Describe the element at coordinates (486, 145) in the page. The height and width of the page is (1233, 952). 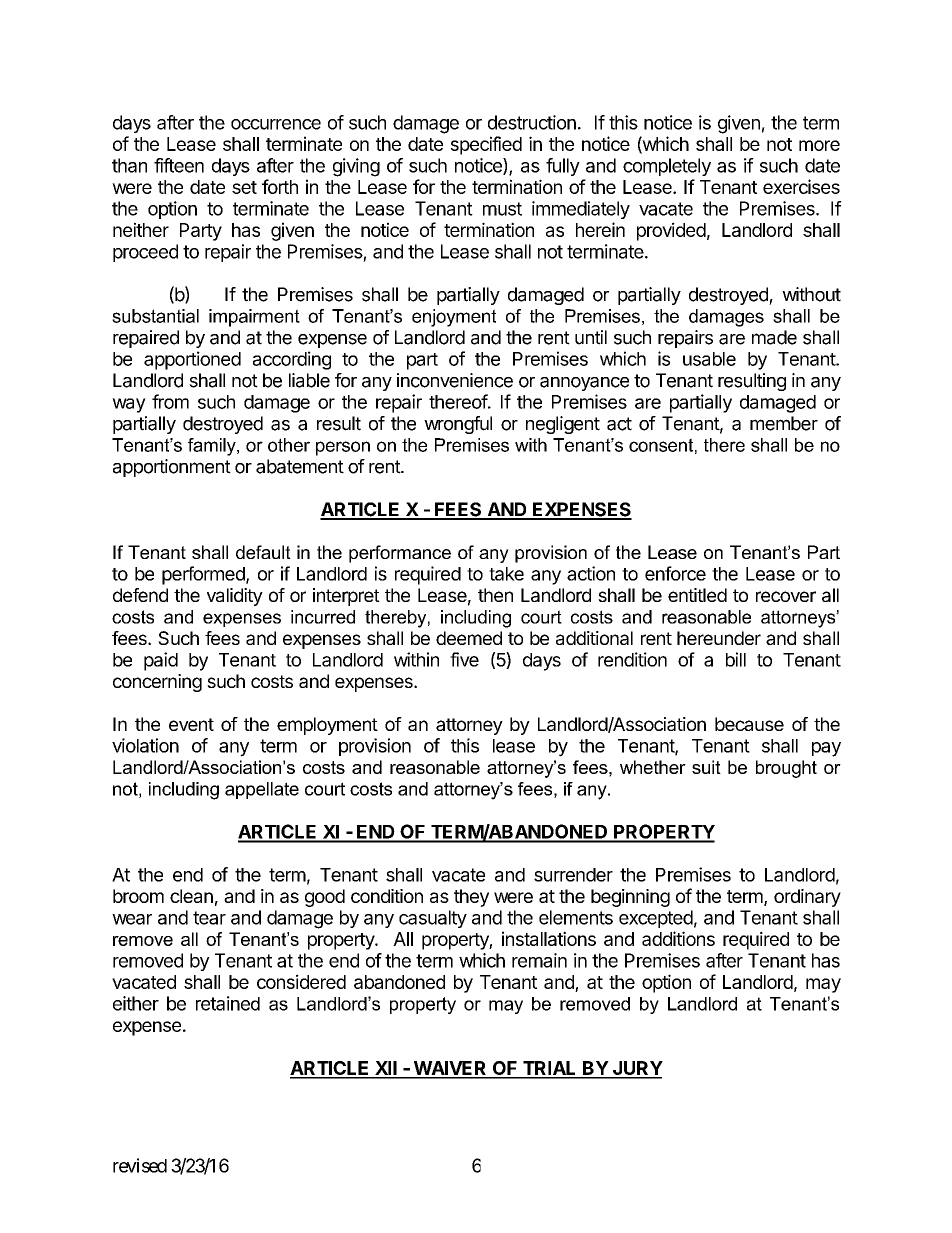
I see `specified` at that location.
